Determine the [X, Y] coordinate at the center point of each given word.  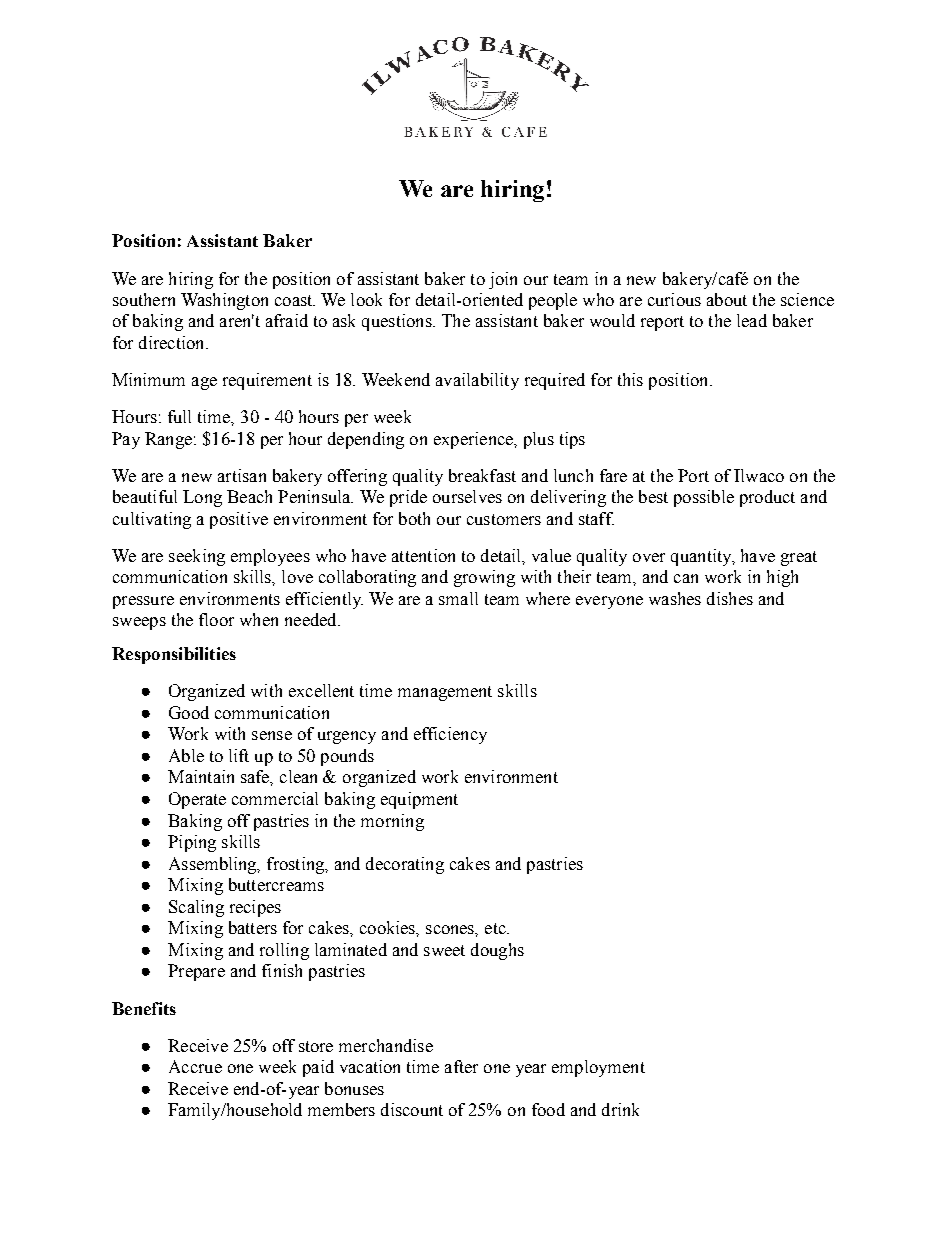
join [503, 280]
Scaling [196, 908]
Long [202, 498]
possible [704, 498]
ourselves [467, 496]
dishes [730, 598]
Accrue [195, 1066]
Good [189, 712]
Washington [224, 301]
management [445, 693]
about [727, 299]
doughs [497, 951]
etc [496, 928]
